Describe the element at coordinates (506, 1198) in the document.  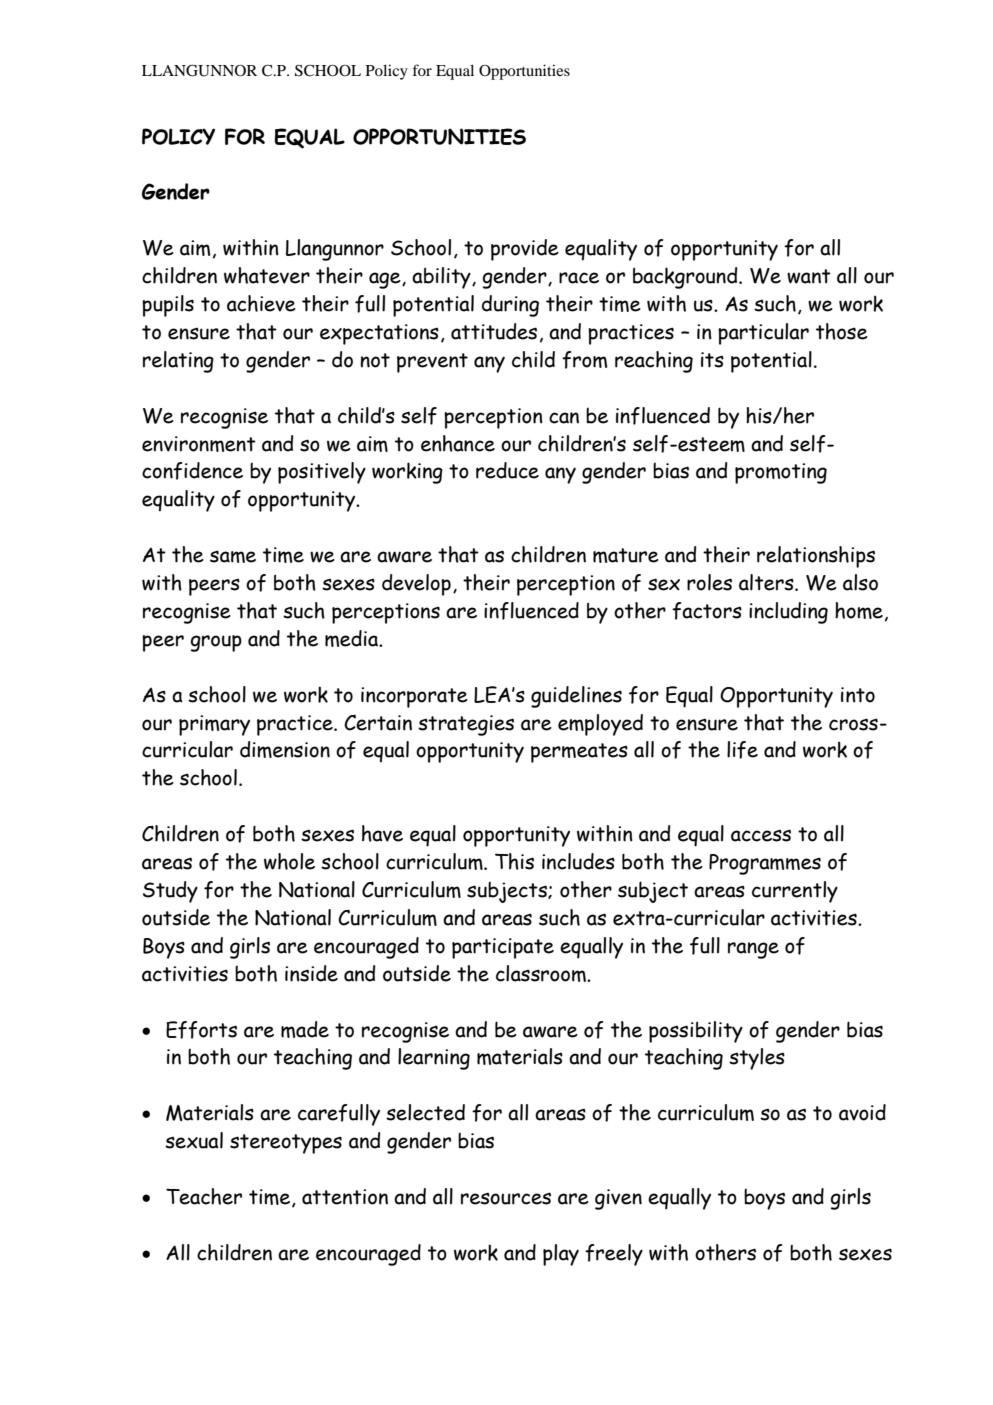
I see `resources` at that location.
